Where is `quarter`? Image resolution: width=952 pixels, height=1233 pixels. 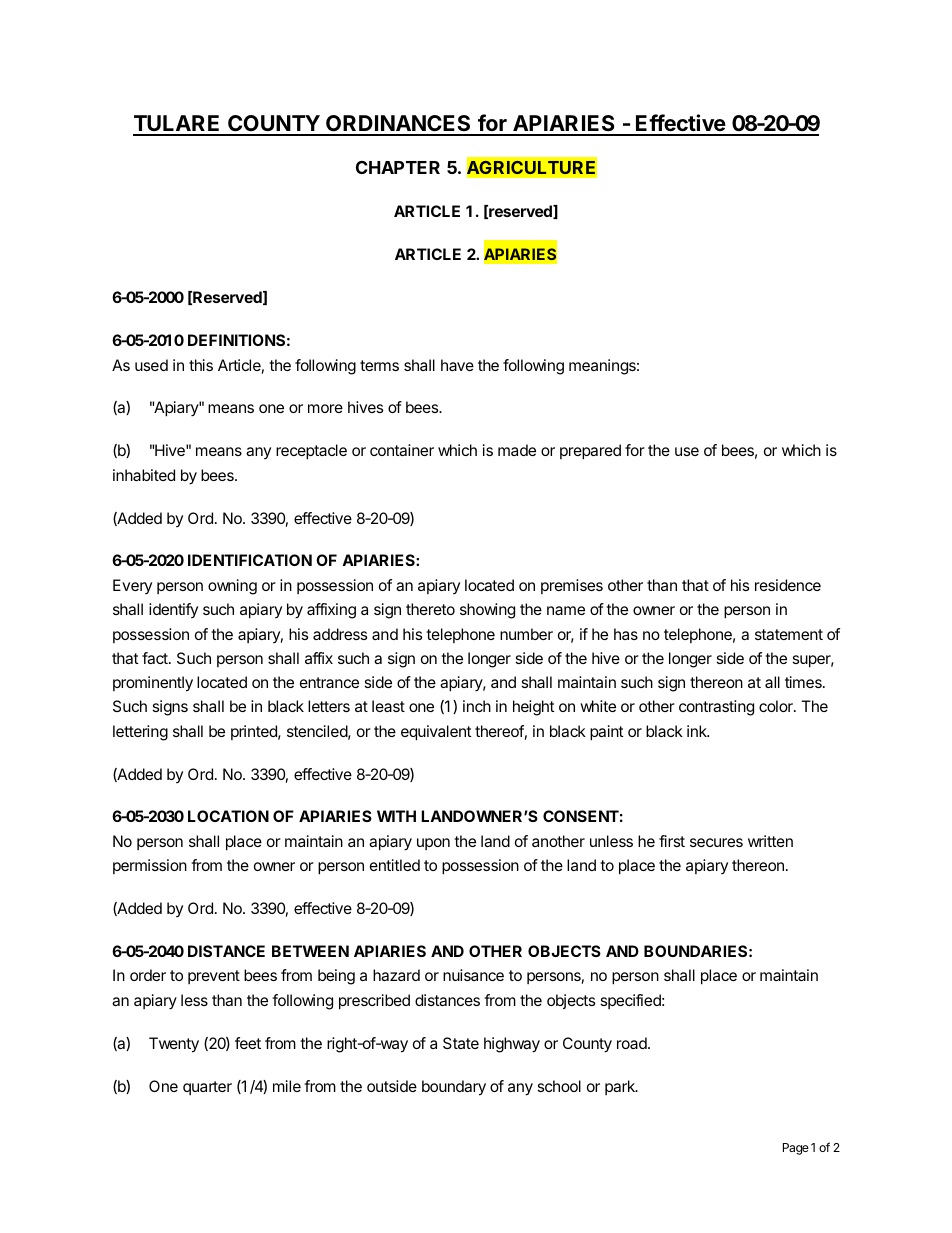 quarter is located at coordinates (207, 1088).
